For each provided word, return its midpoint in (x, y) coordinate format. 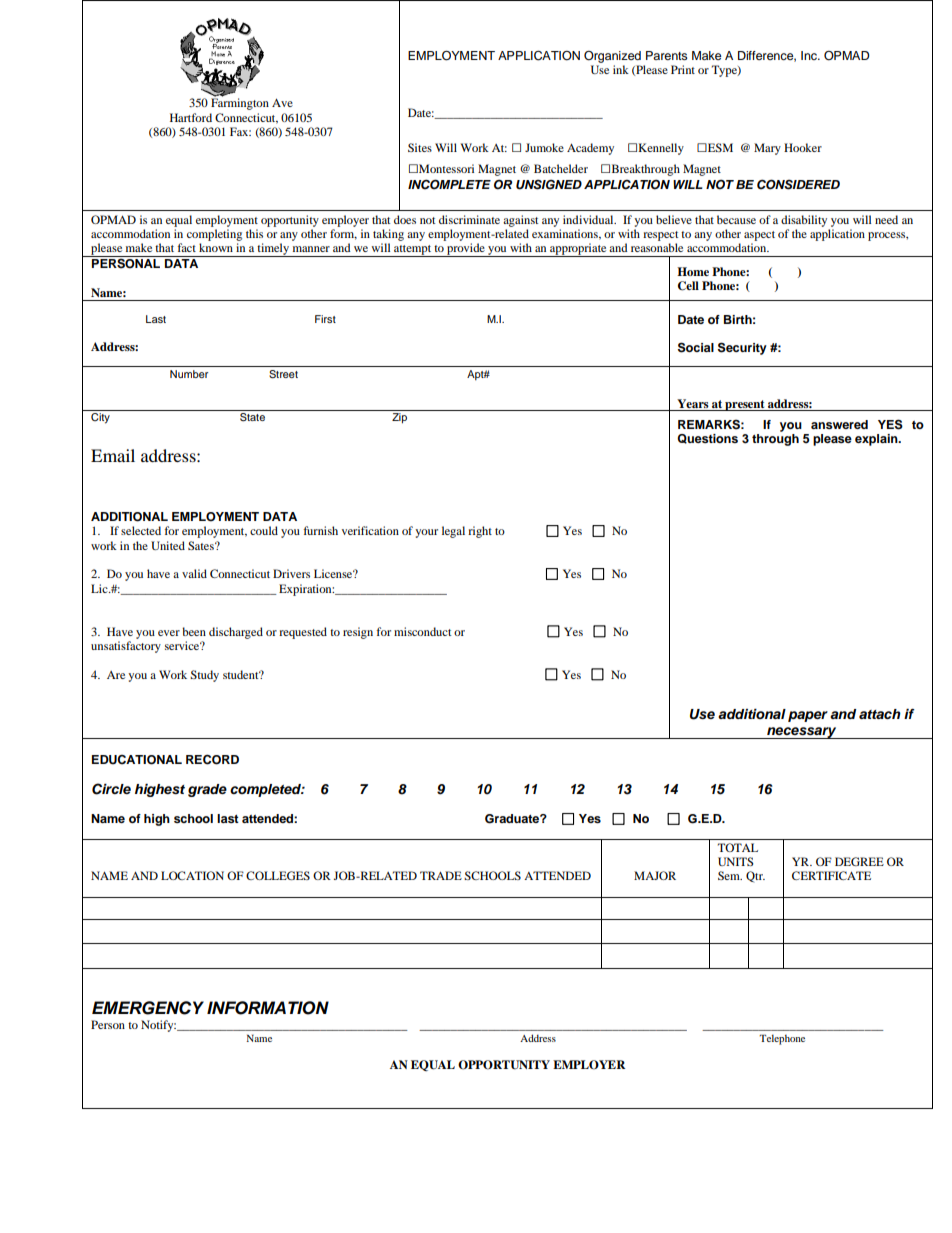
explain (877, 440)
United (168, 545)
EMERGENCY (148, 1008)
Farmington (240, 103)
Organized (612, 57)
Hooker (803, 147)
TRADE (441, 875)
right (480, 532)
